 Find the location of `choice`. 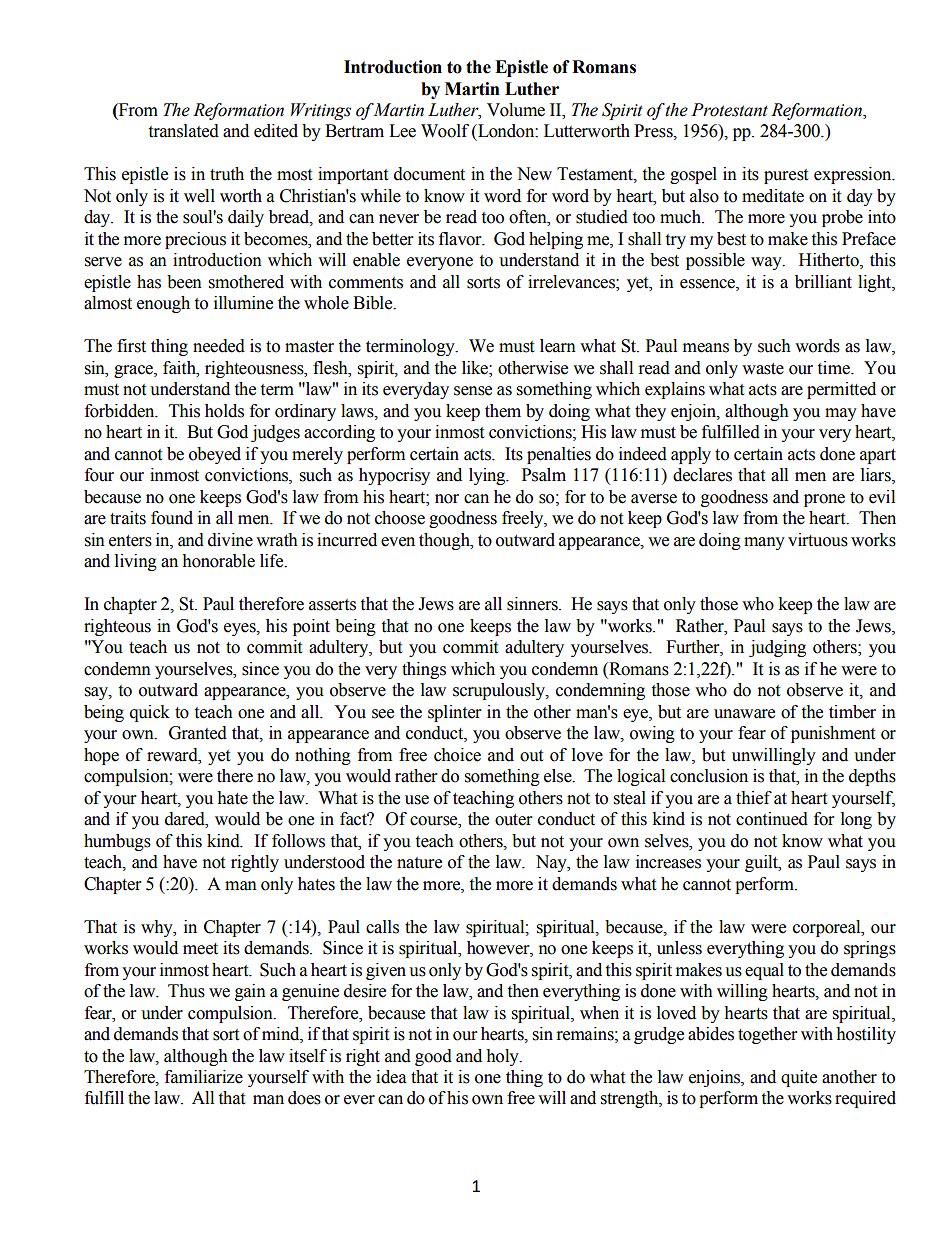

choice is located at coordinates (457, 755).
